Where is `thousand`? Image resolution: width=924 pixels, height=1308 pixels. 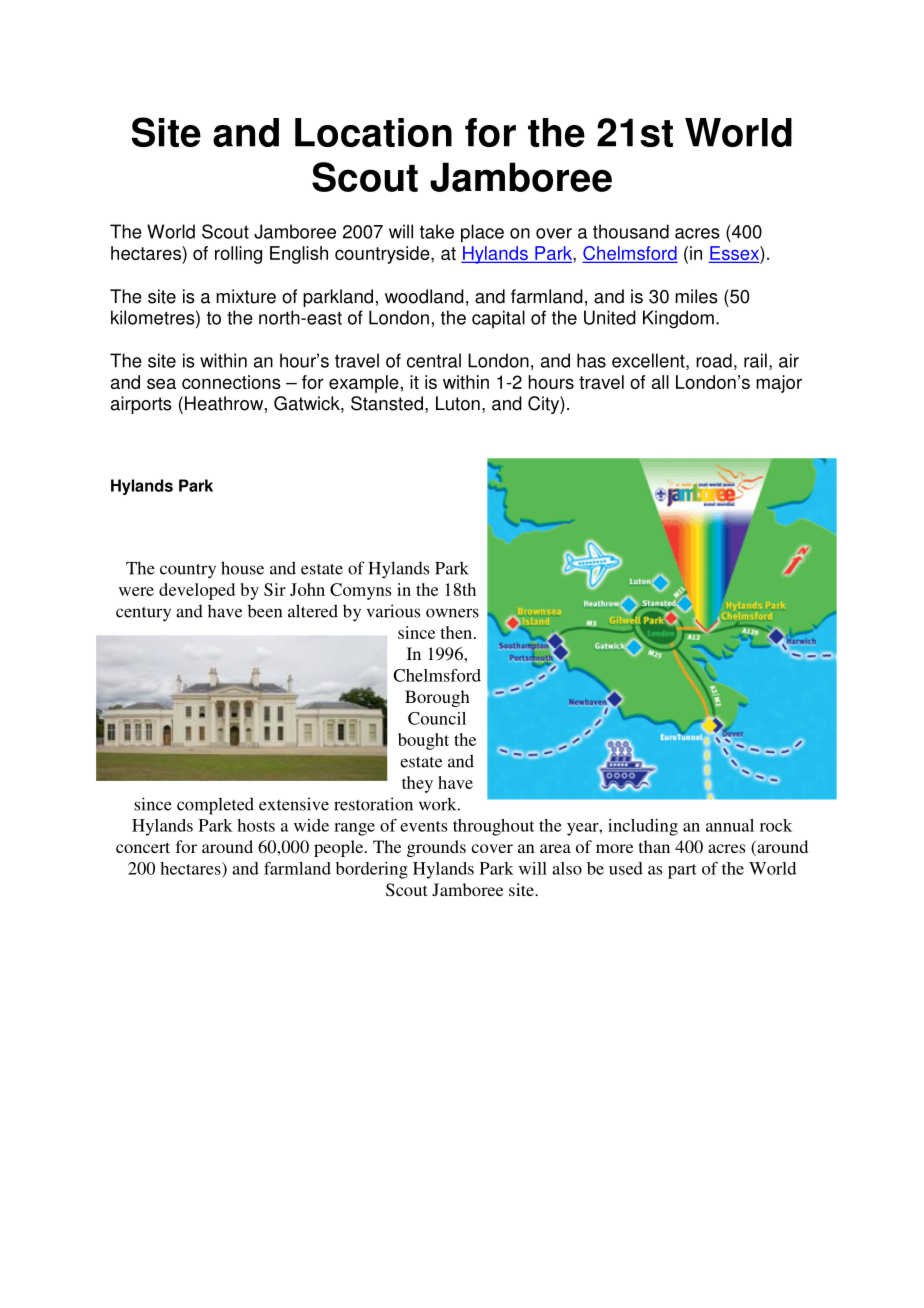
thousand is located at coordinates (631, 231).
